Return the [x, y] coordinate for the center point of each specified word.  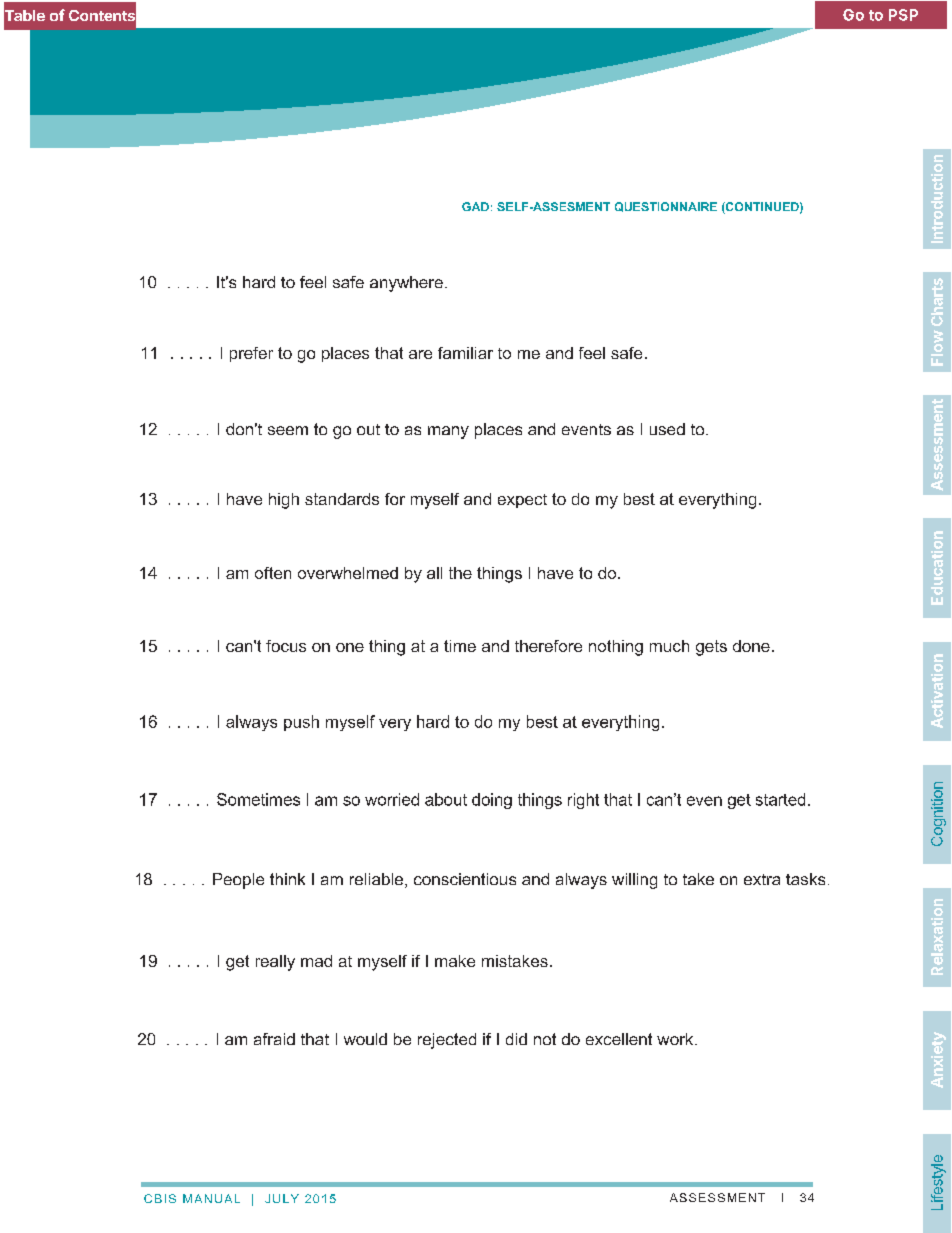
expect [522, 501]
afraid [274, 1039]
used [667, 429]
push [301, 723]
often [273, 573]
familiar [465, 353]
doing [492, 801]
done [751, 646]
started [780, 799]
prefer [251, 354]
